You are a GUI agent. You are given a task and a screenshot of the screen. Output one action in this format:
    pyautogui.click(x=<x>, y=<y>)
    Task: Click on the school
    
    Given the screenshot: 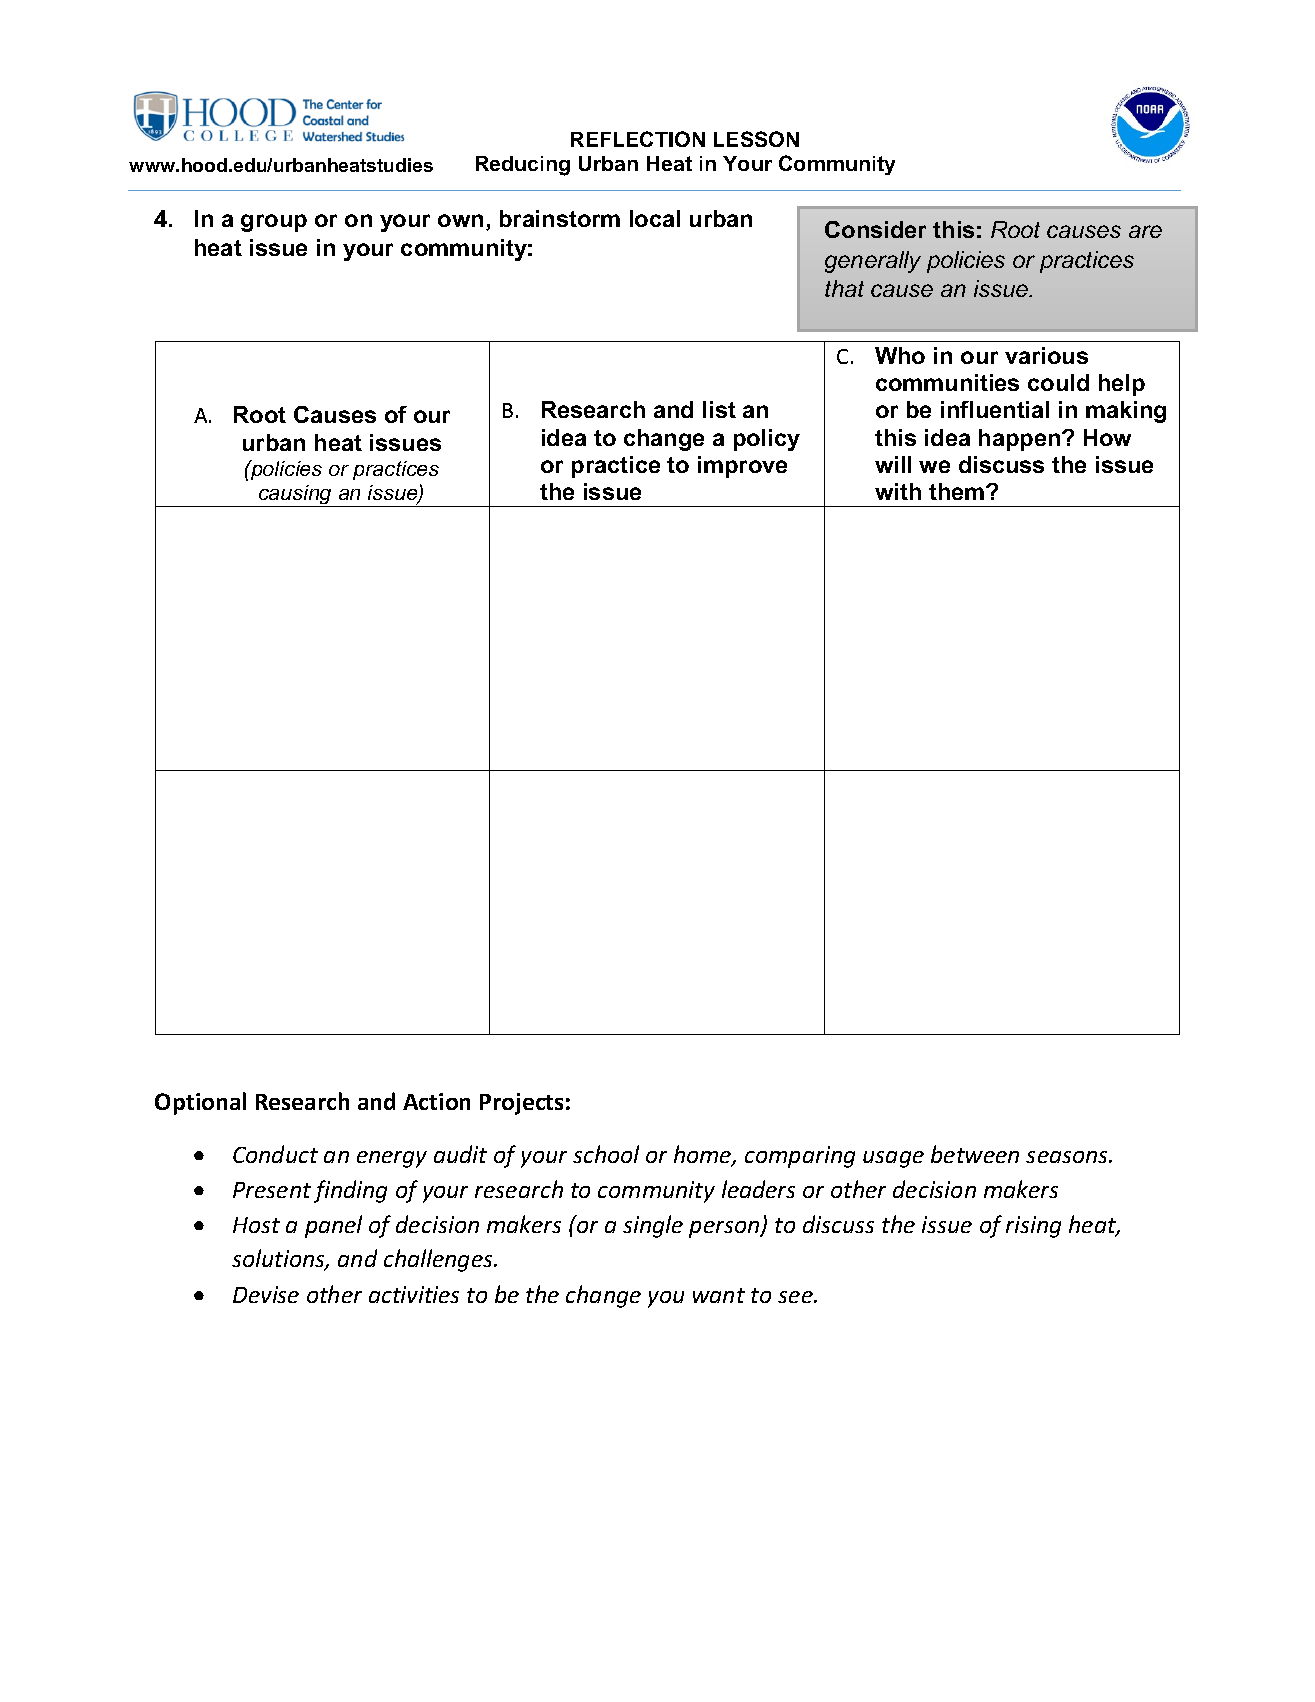 What is the action you would take?
    pyautogui.click(x=606, y=1154)
